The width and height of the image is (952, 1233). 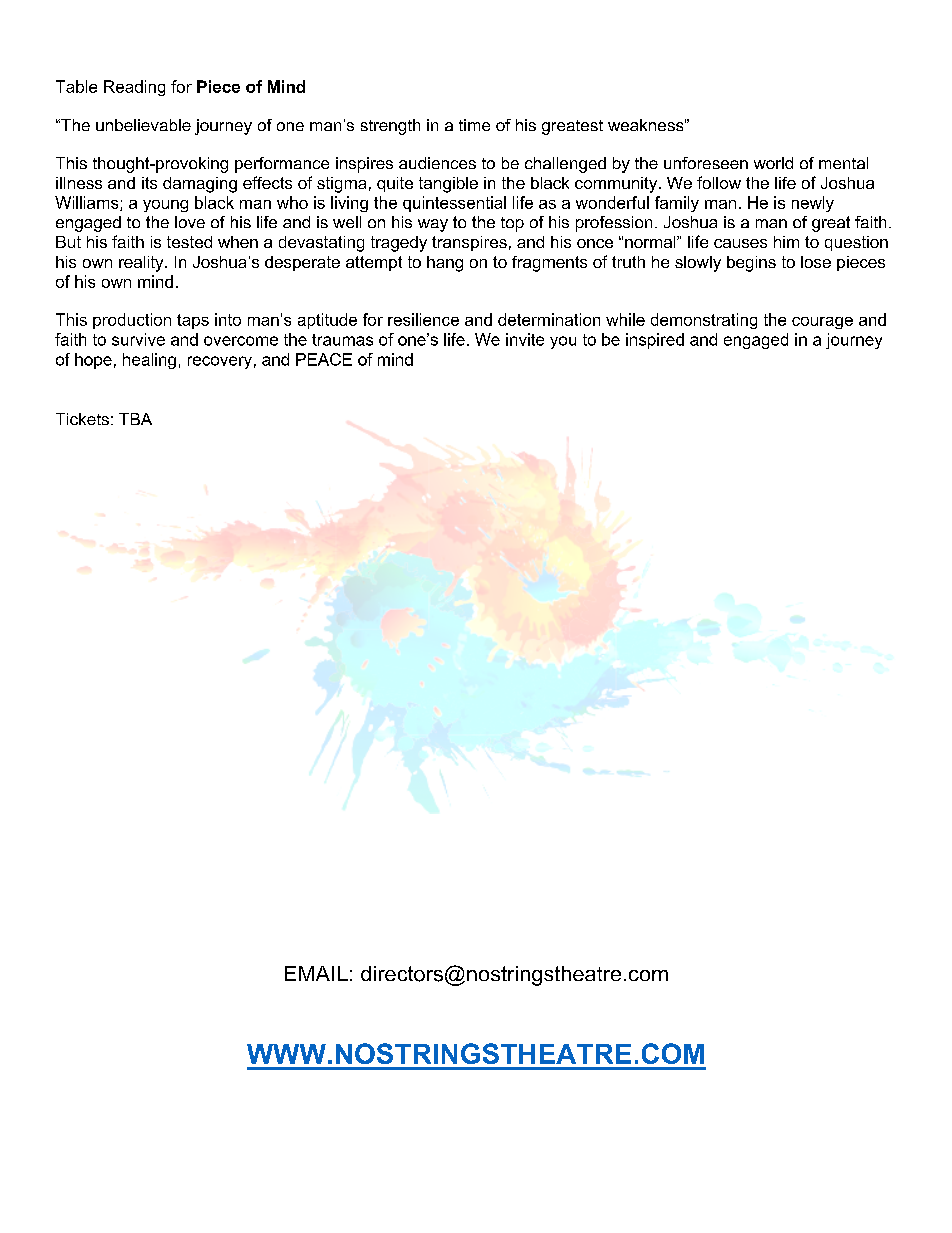 What do you see at coordinates (324, 359) in the image?
I see `PEACE` at bounding box center [324, 359].
